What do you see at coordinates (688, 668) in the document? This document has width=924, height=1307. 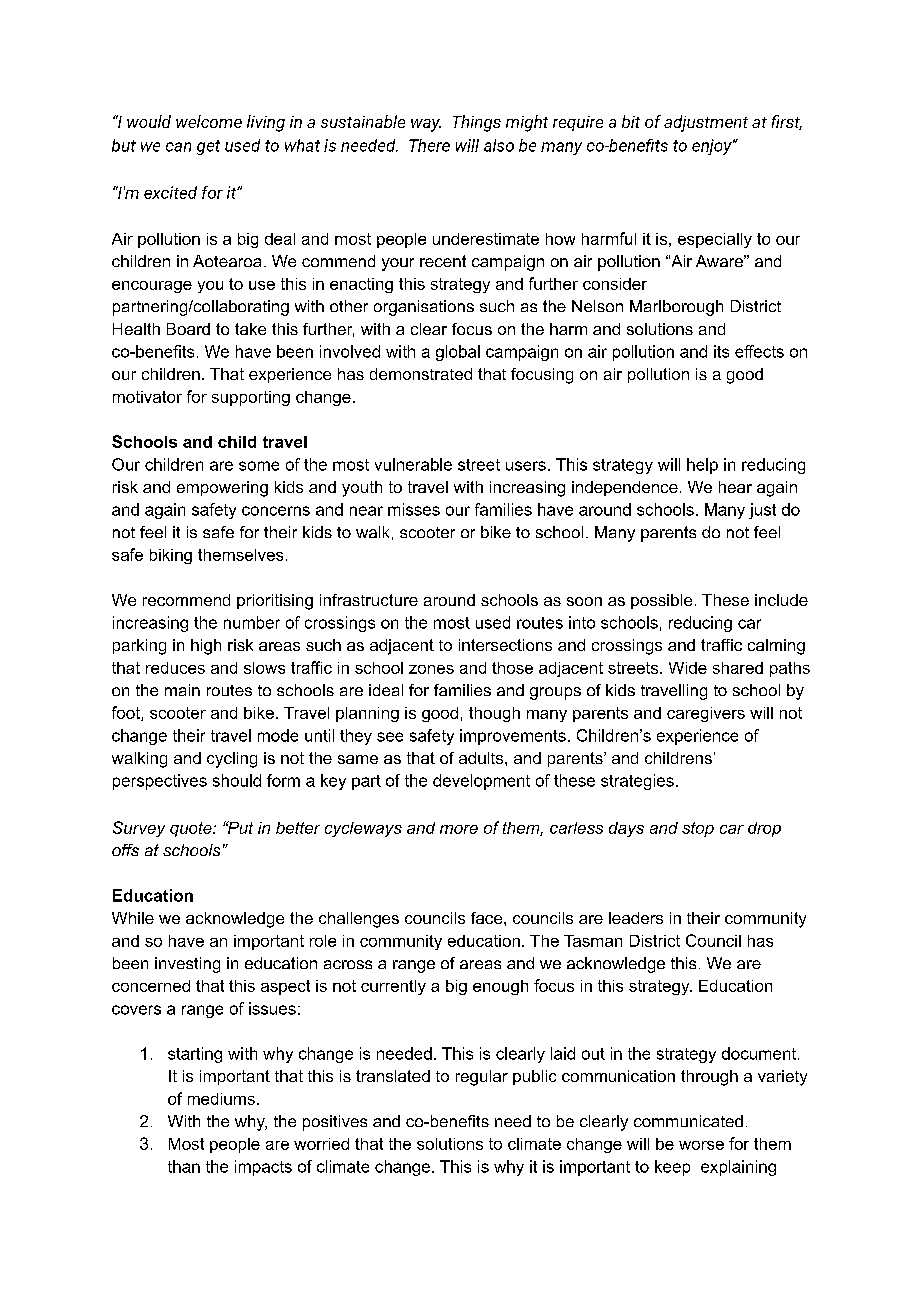 I see `Wide` at bounding box center [688, 668].
